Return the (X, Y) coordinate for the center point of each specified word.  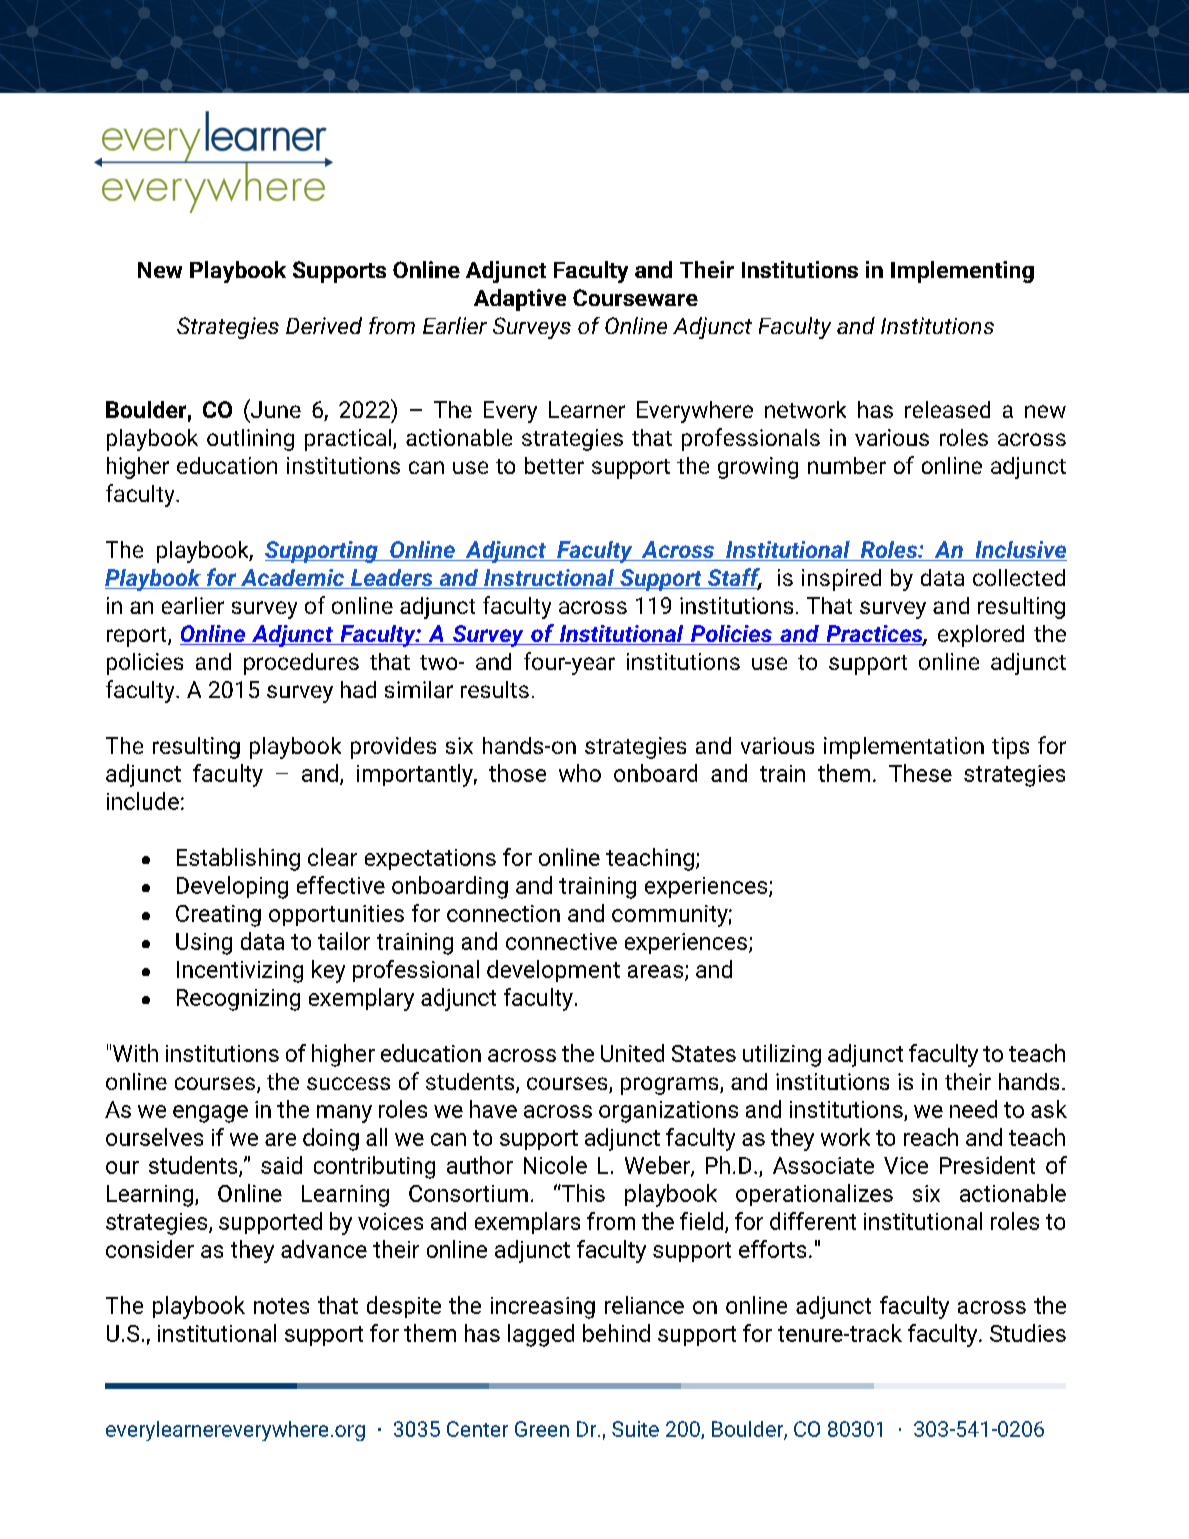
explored (981, 636)
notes (281, 1306)
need (973, 1109)
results (495, 689)
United (632, 1053)
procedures (301, 664)
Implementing (962, 272)
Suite (635, 1429)
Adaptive (520, 300)
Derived (324, 325)
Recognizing (238, 1000)
